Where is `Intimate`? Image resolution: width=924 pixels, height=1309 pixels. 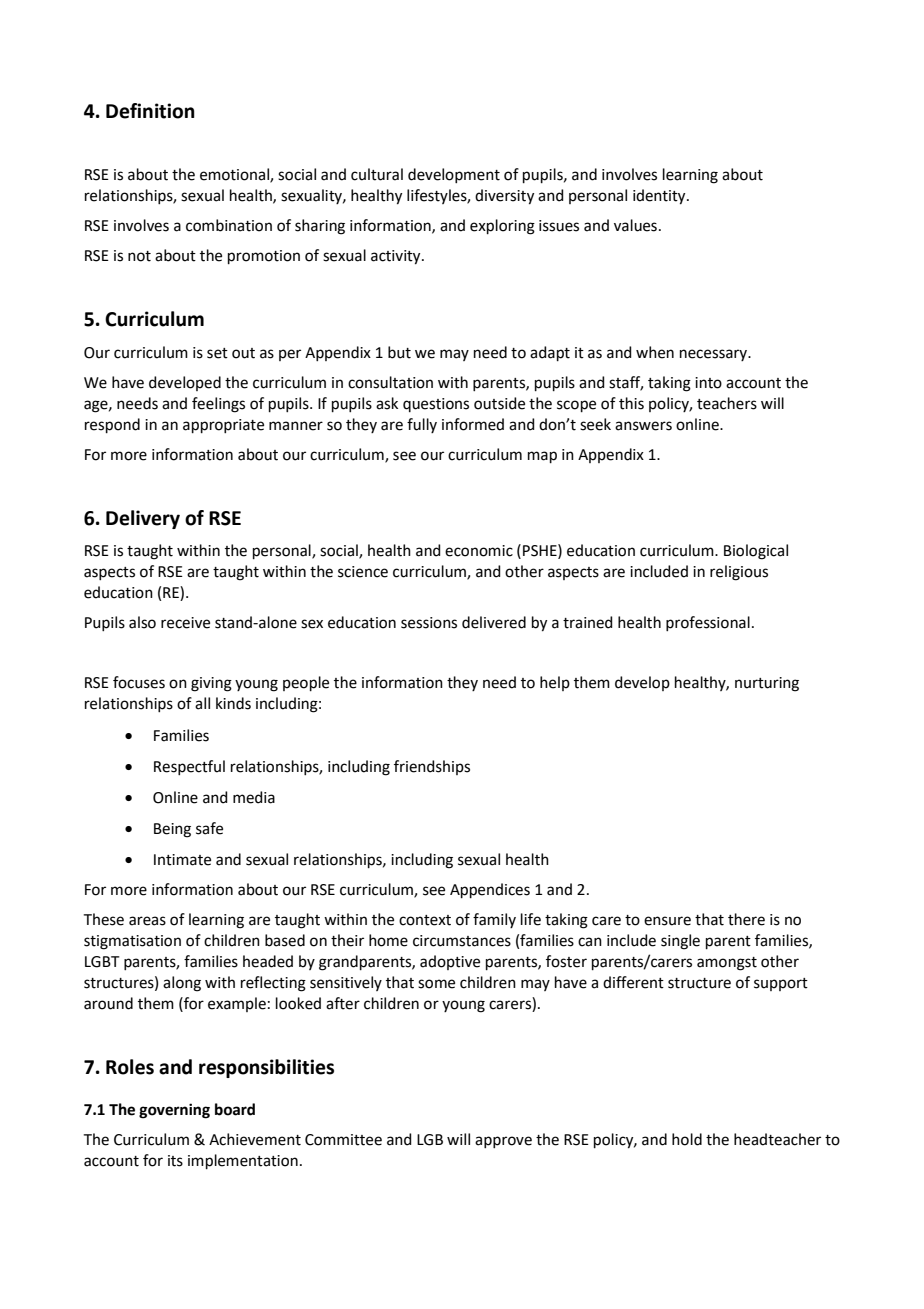
Intimate is located at coordinates (182, 860).
